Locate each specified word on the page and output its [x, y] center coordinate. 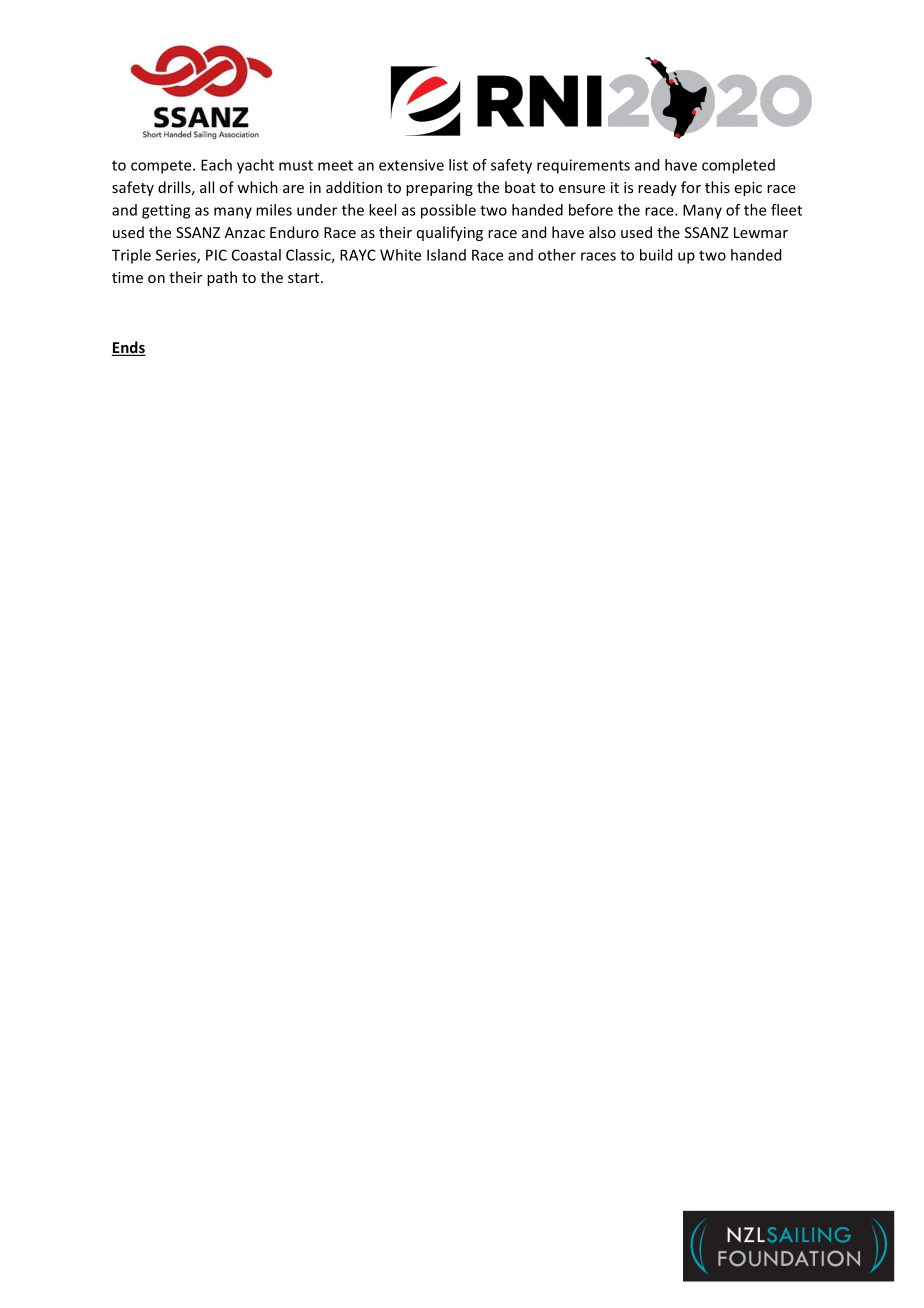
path [222, 278]
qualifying [450, 233]
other [557, 255]
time [127, 277]
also [602, 232]
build [656, 255]
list [458, 165]
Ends [128, 348]
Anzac [245, 232]
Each [216, 165]
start [305, 278]
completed [738, 166]
